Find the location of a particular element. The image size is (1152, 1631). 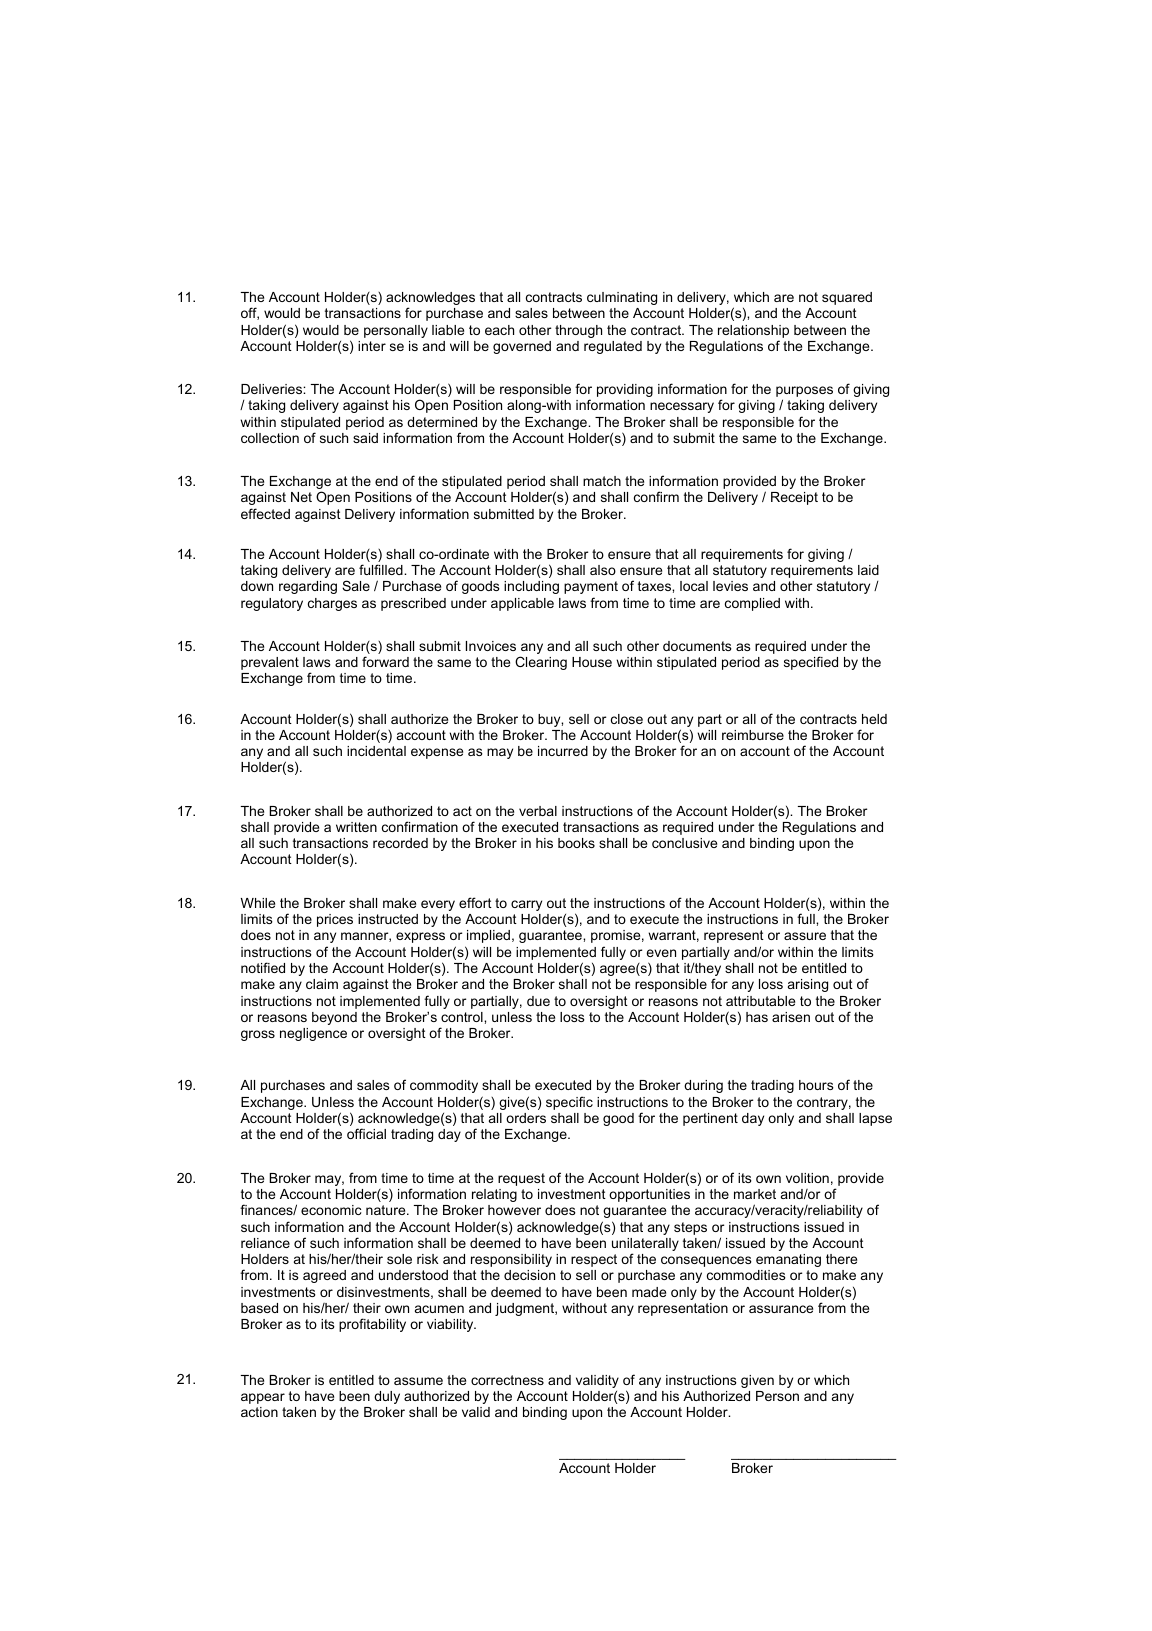

correctness is located at coordinates (507, 1380).
